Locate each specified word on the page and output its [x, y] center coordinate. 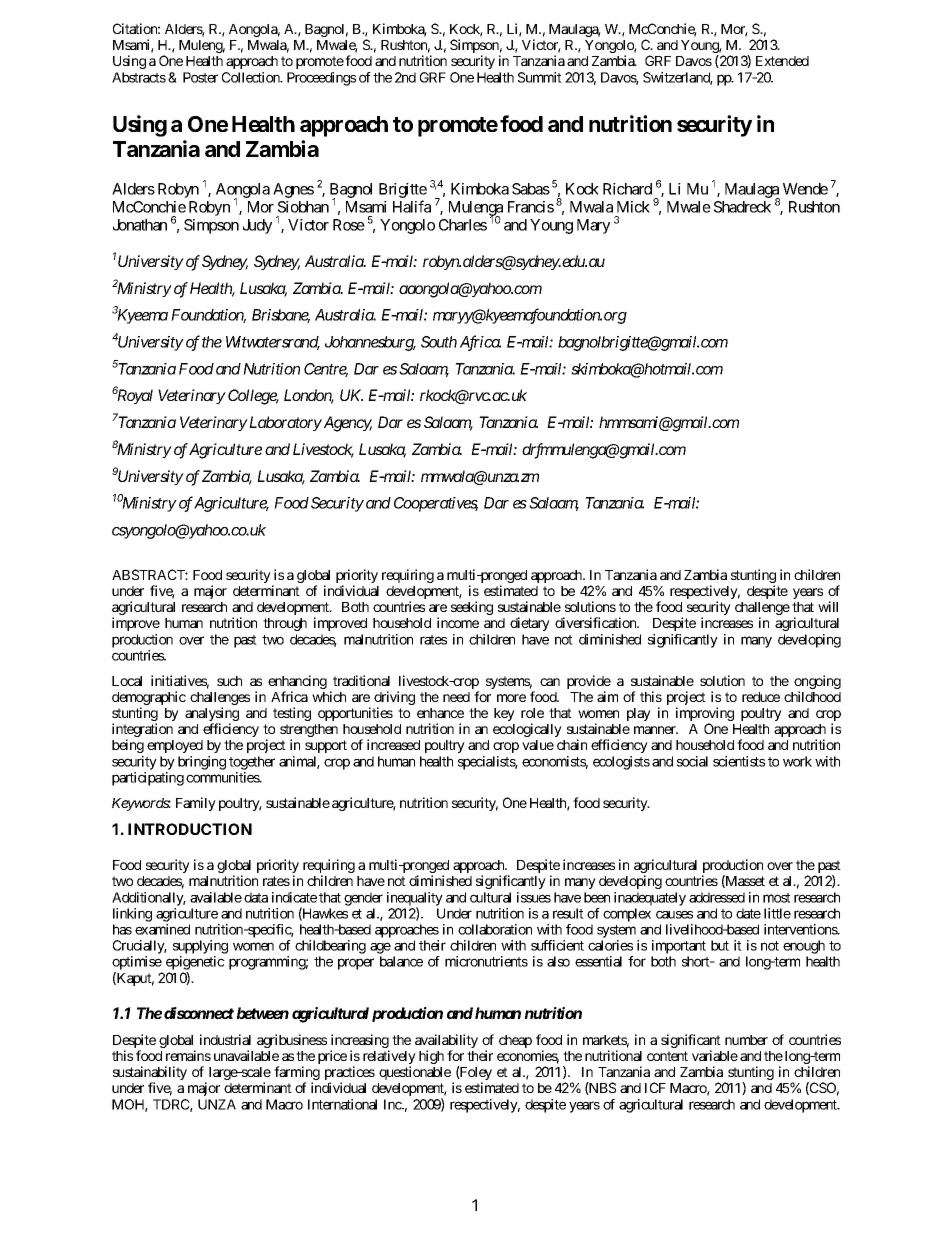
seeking [472, 608]
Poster [200, 77]
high [431, 1057]
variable [715, 1055]
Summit [540, 77]
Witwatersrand [273, 343]
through [285, 624]
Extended [782, 61]
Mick [633, 207]
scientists [739, 761]
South [439, 342]
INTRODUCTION [190, 829]
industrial [225, 1039]
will [828, 606]
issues [534, 897]
